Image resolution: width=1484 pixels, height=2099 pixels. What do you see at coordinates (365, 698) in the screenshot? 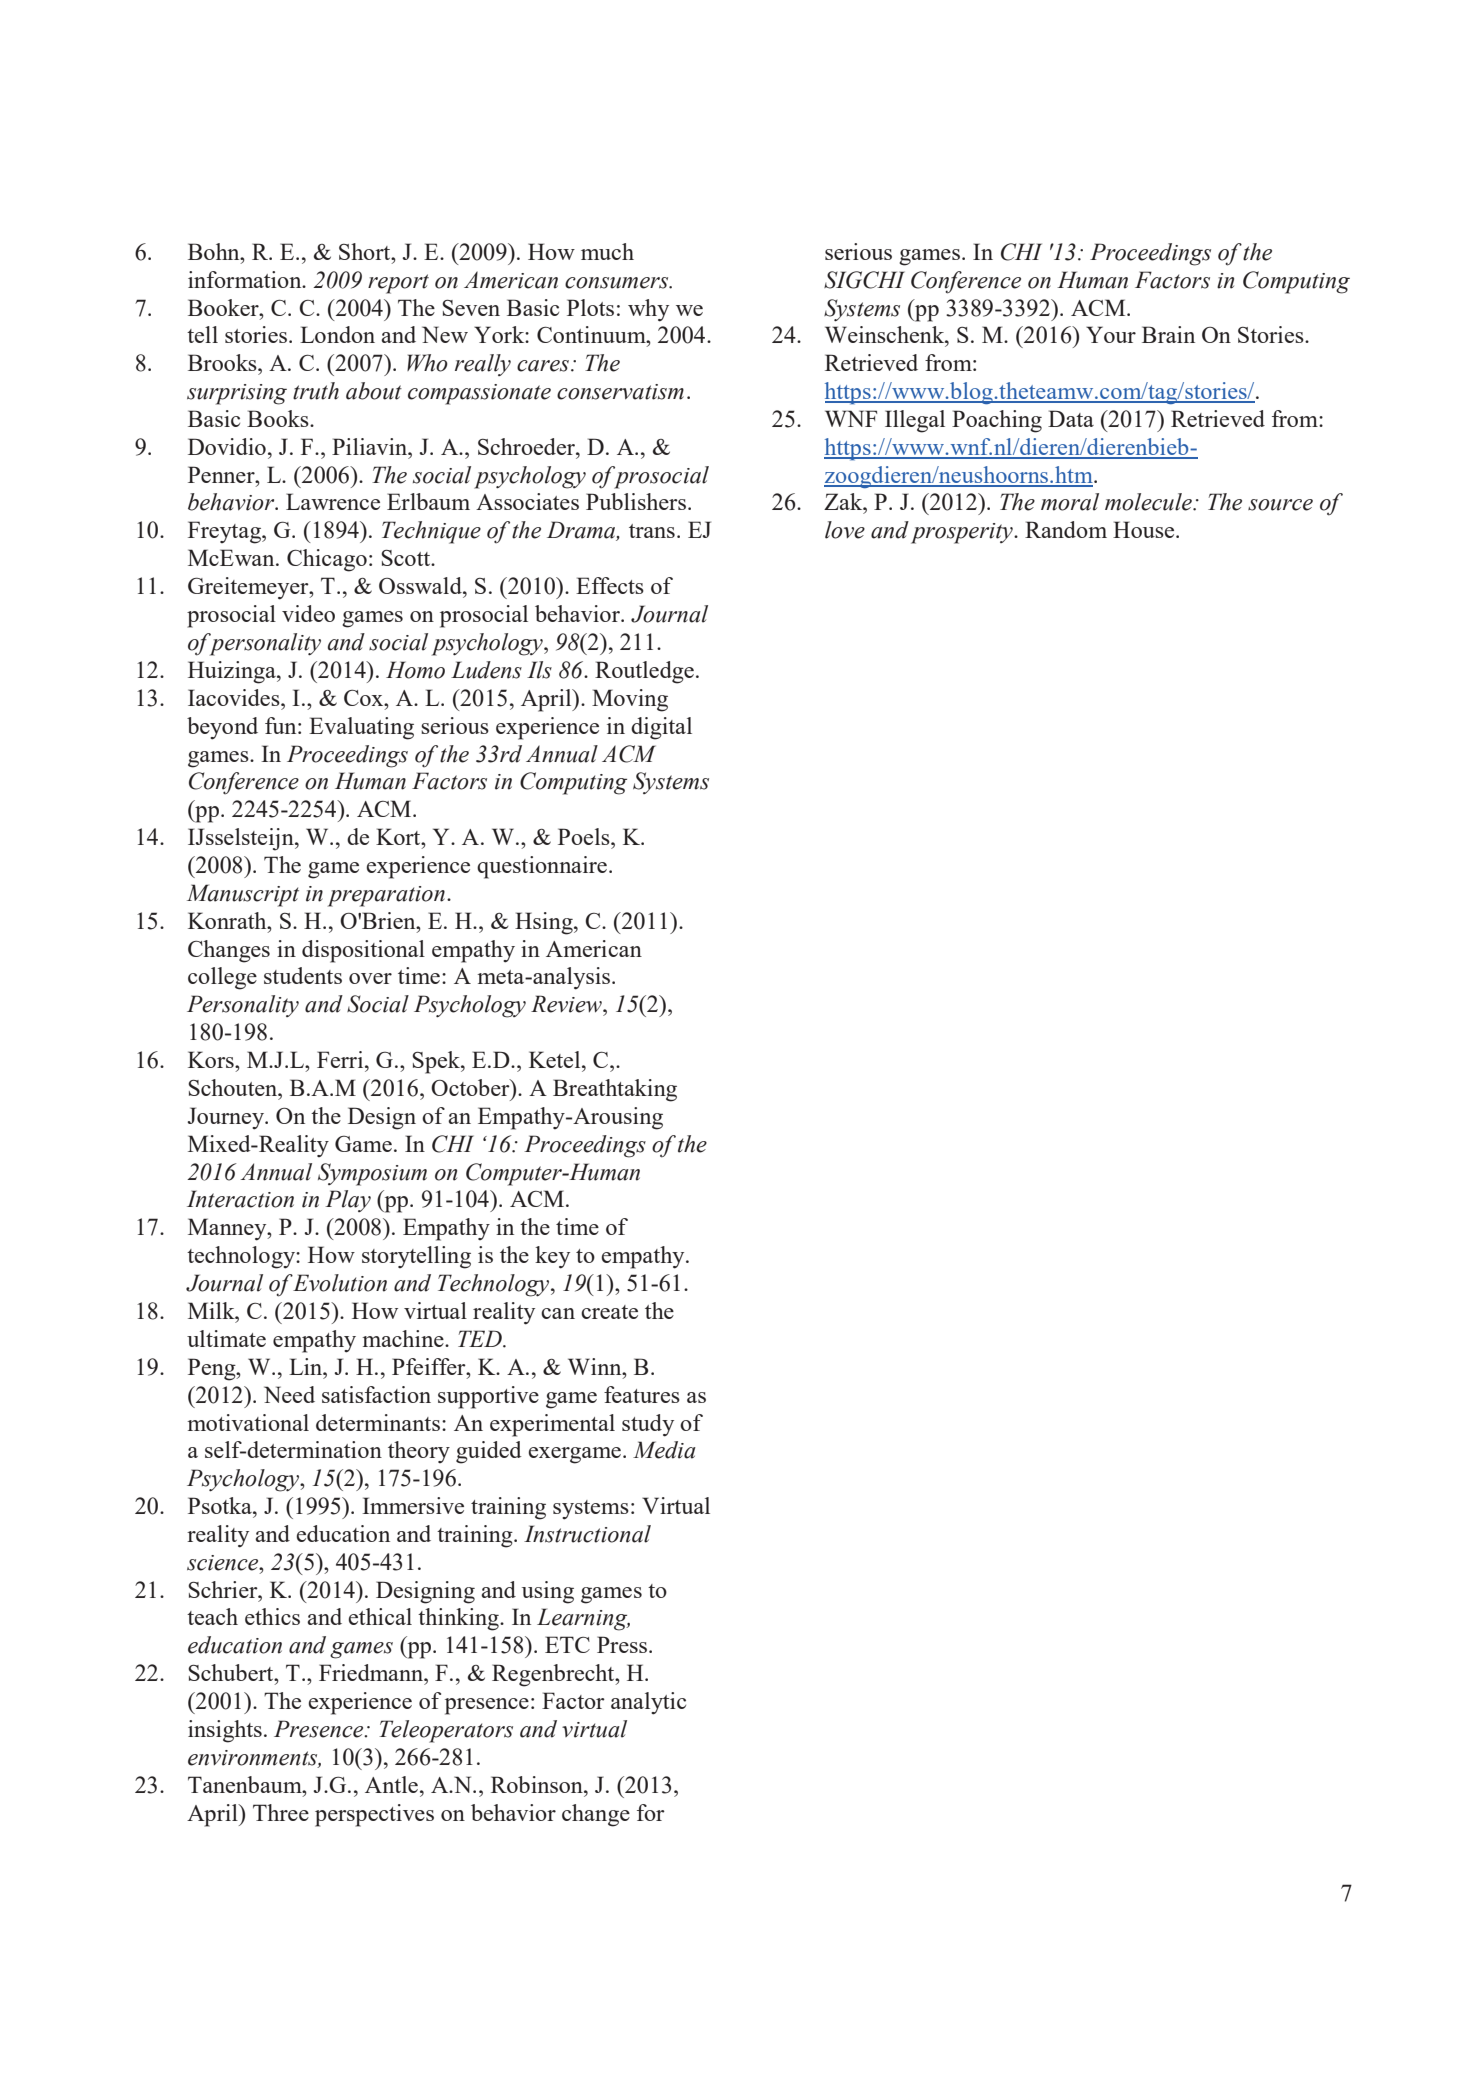
I see `Cox` at bounding box center [365, 698].
